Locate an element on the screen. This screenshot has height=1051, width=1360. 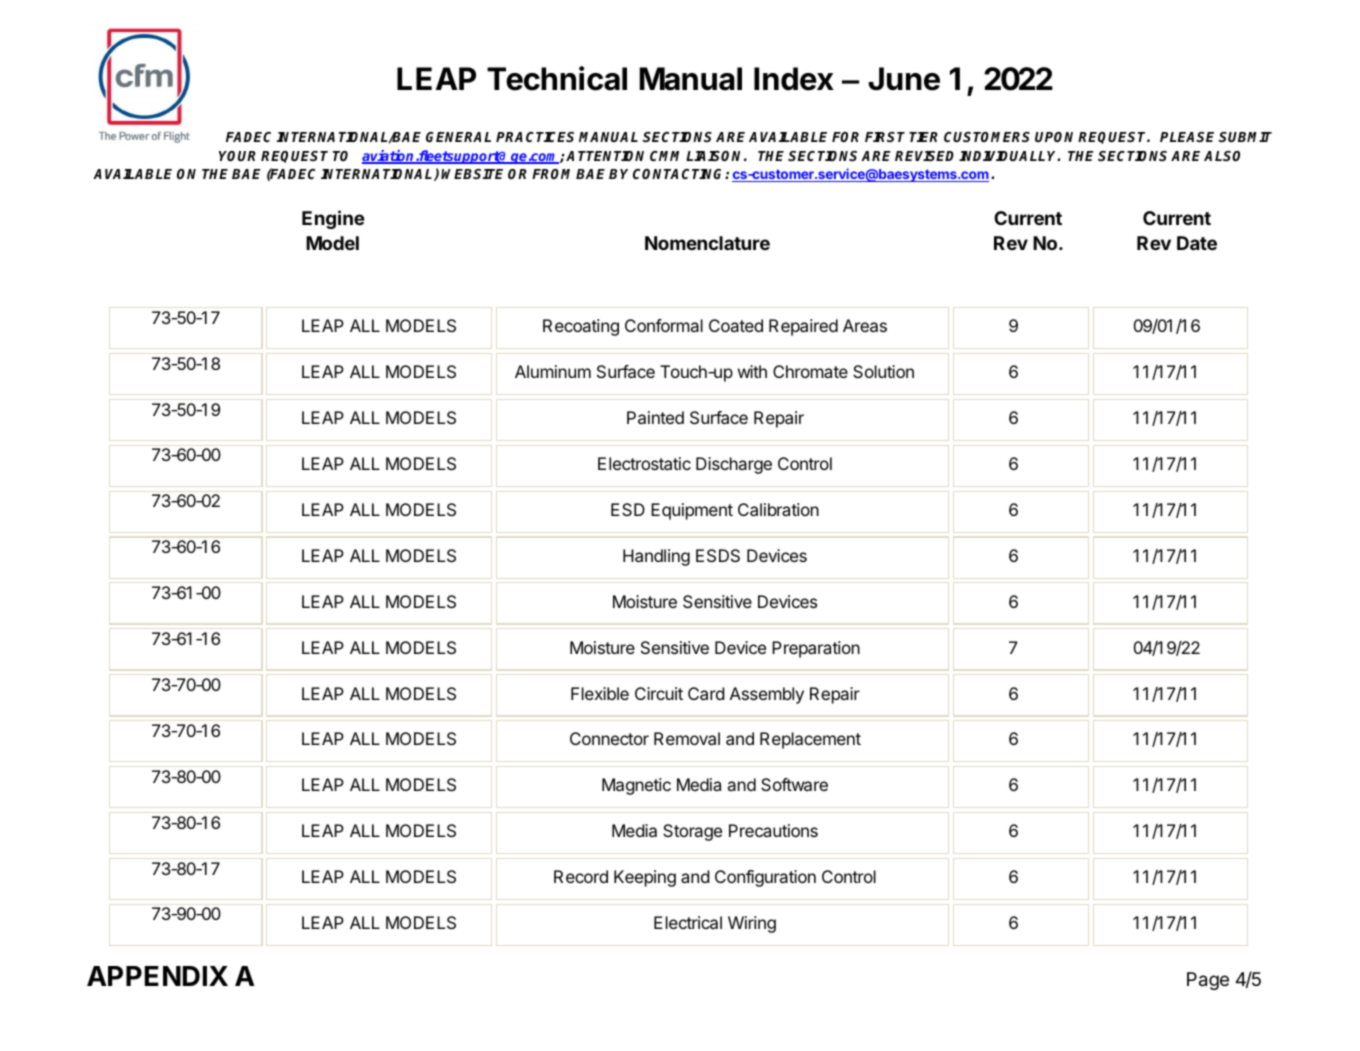
Preparation is located at coordinates (816, 649).
